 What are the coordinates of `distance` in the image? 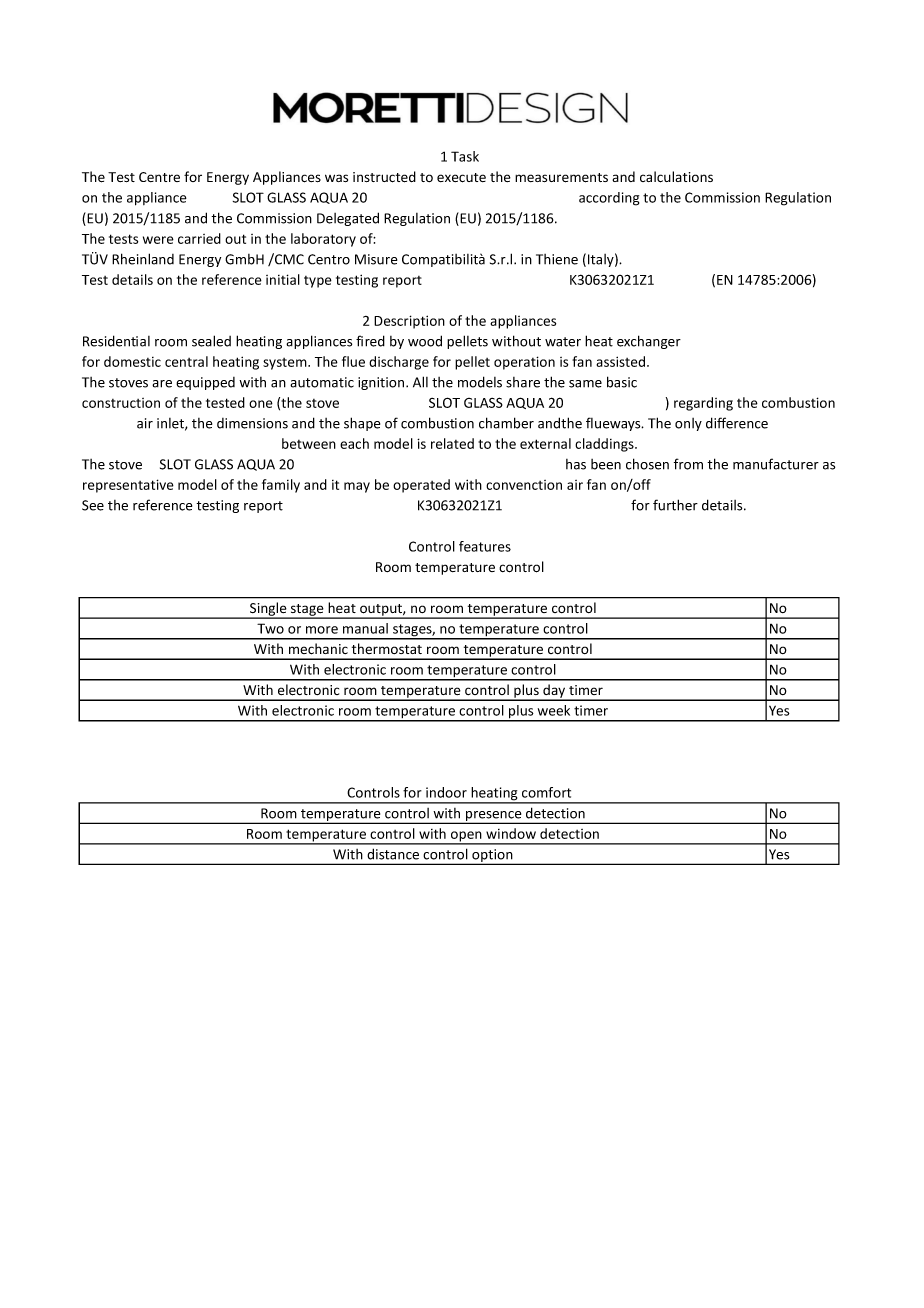 It's located at (393, 854).
